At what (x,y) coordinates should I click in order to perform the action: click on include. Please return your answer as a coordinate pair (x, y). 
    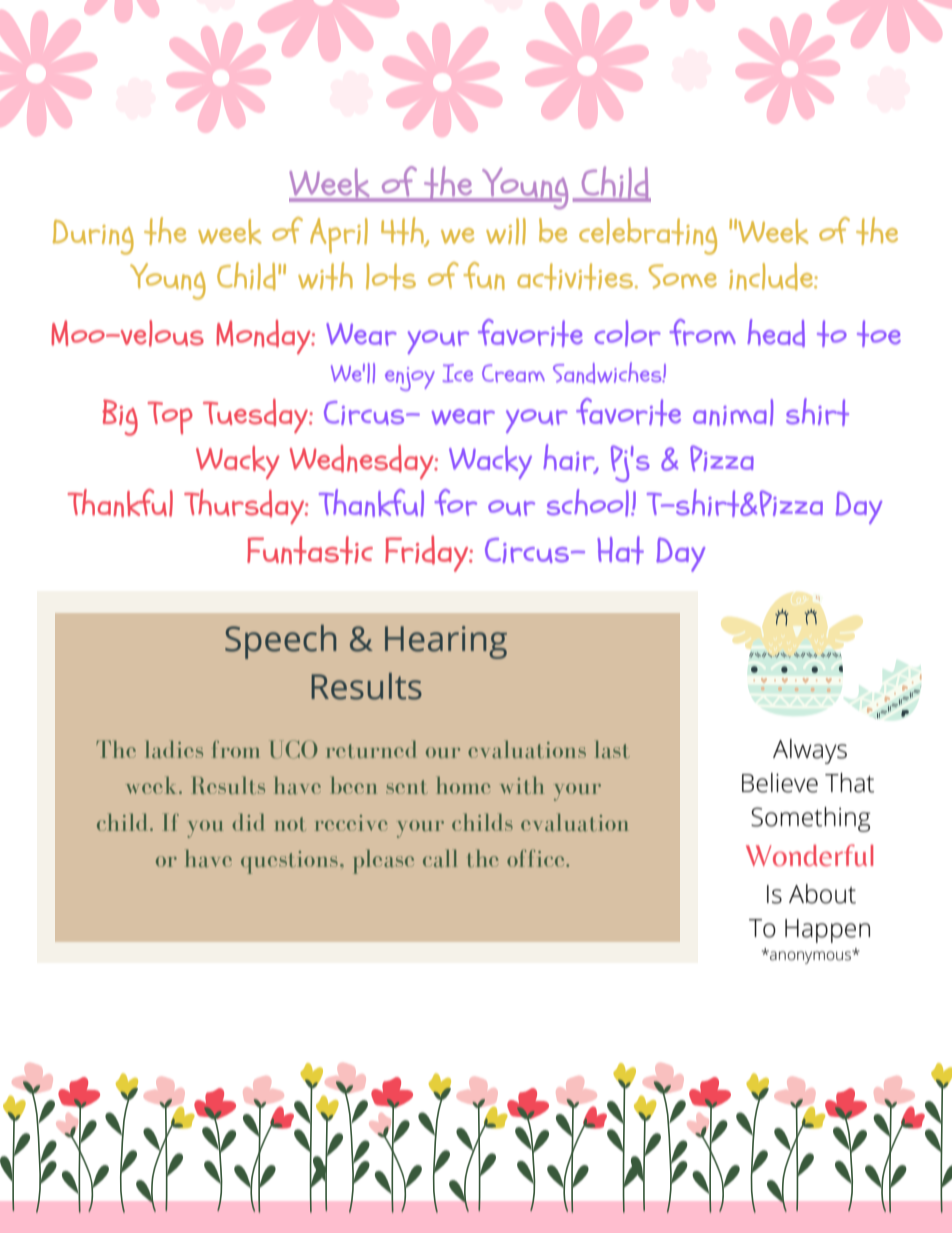
    Looking at the image, I should click on (772, 276).
